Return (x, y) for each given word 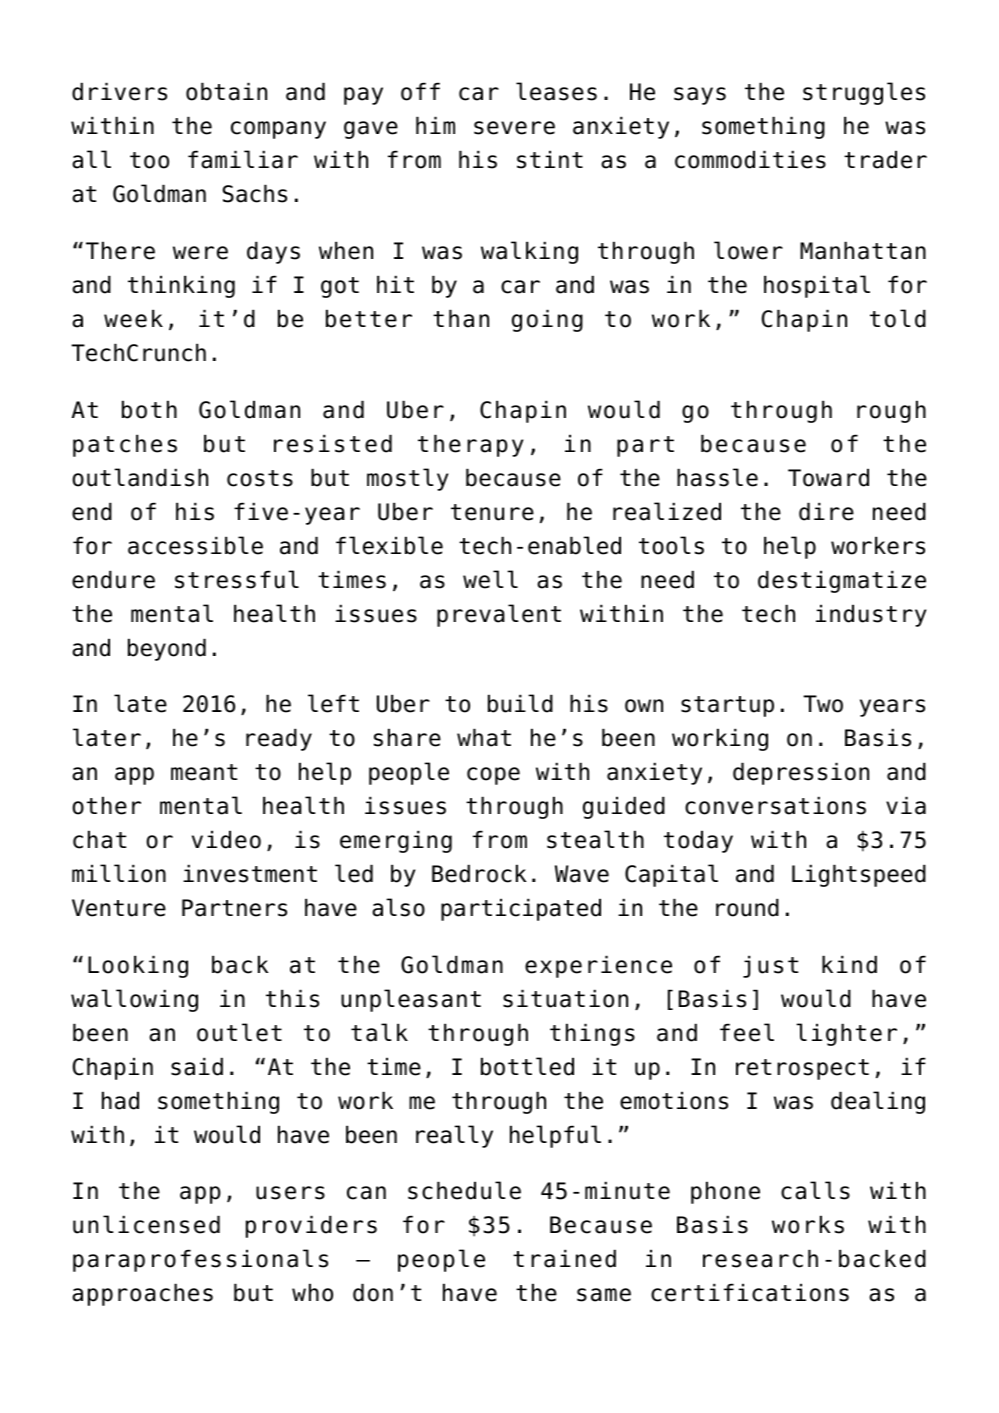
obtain (226, 91)
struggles (864, 93)
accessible (195, 545)
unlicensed (146, 1224)
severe (514, 128)
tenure (492, 512)
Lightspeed (859, 875)
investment (250, 873)
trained (564, 1258)
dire (826, 511)
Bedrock (479, 873)
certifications (750, 1292)
